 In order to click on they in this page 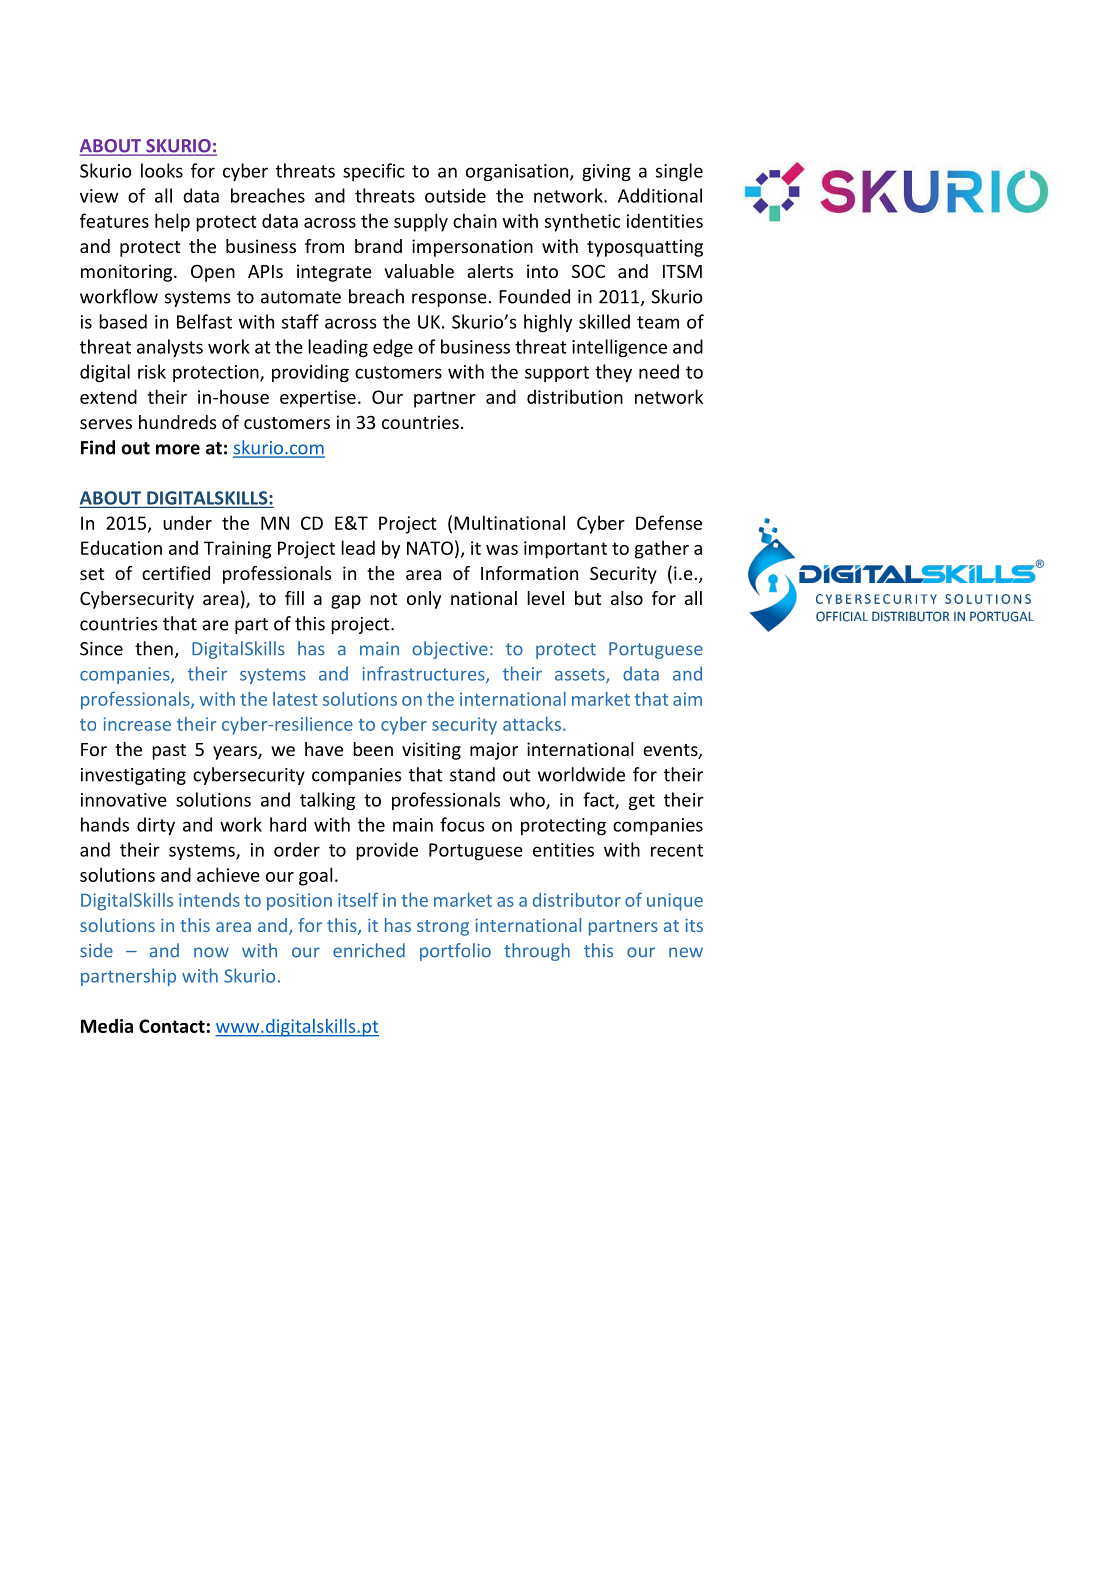, I will do `click(613, 373)`.
